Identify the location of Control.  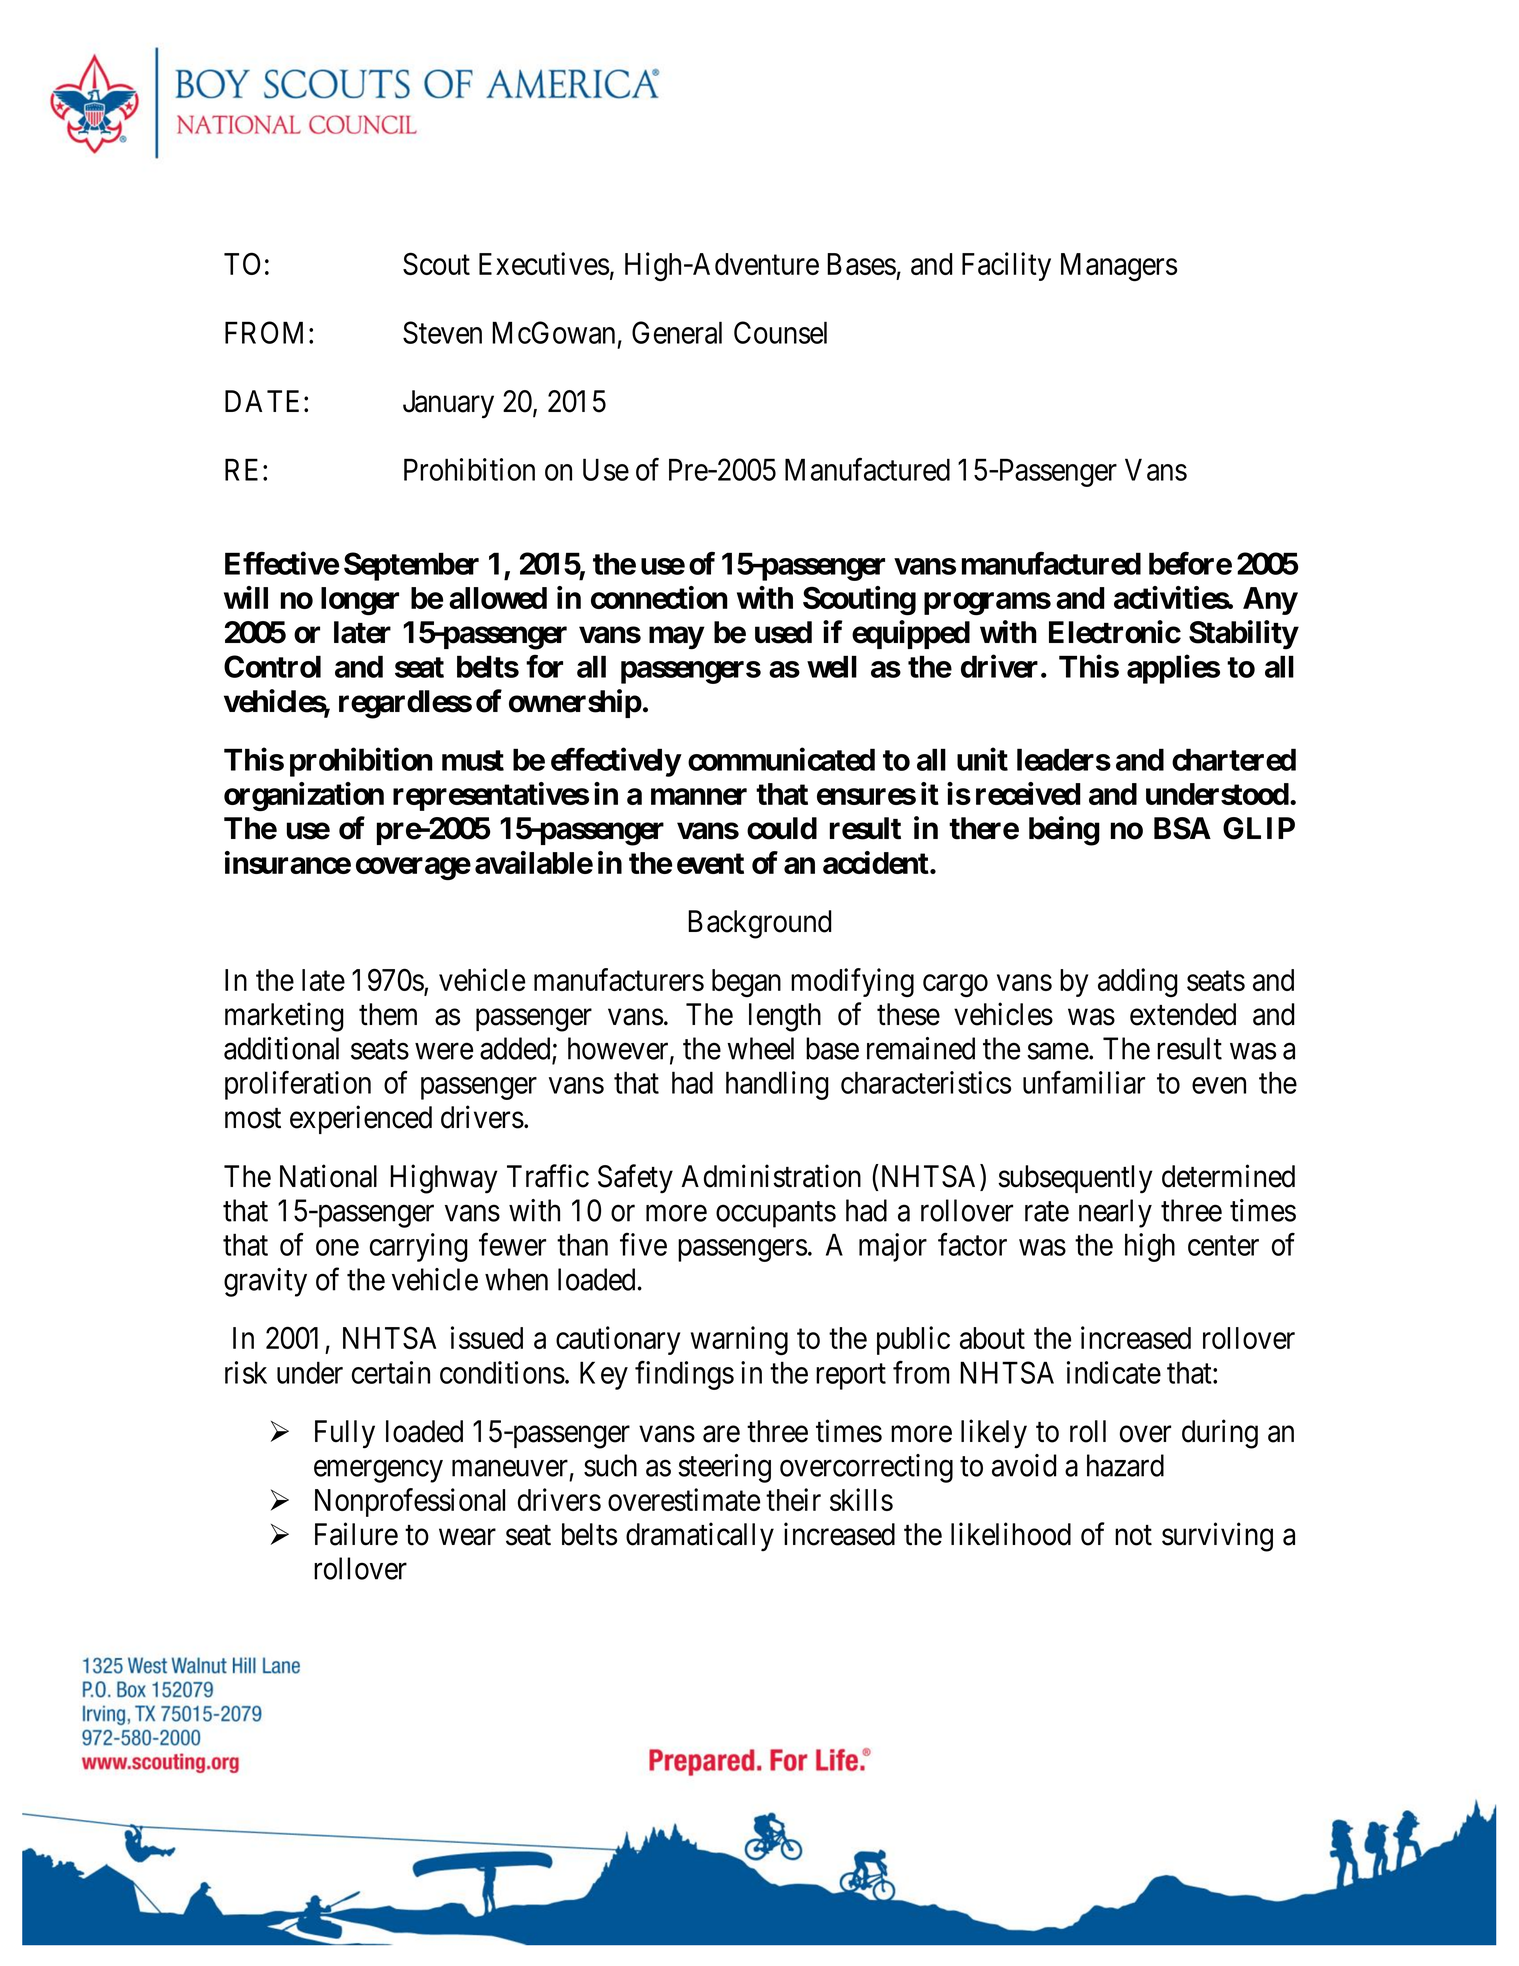
(272, 666).
